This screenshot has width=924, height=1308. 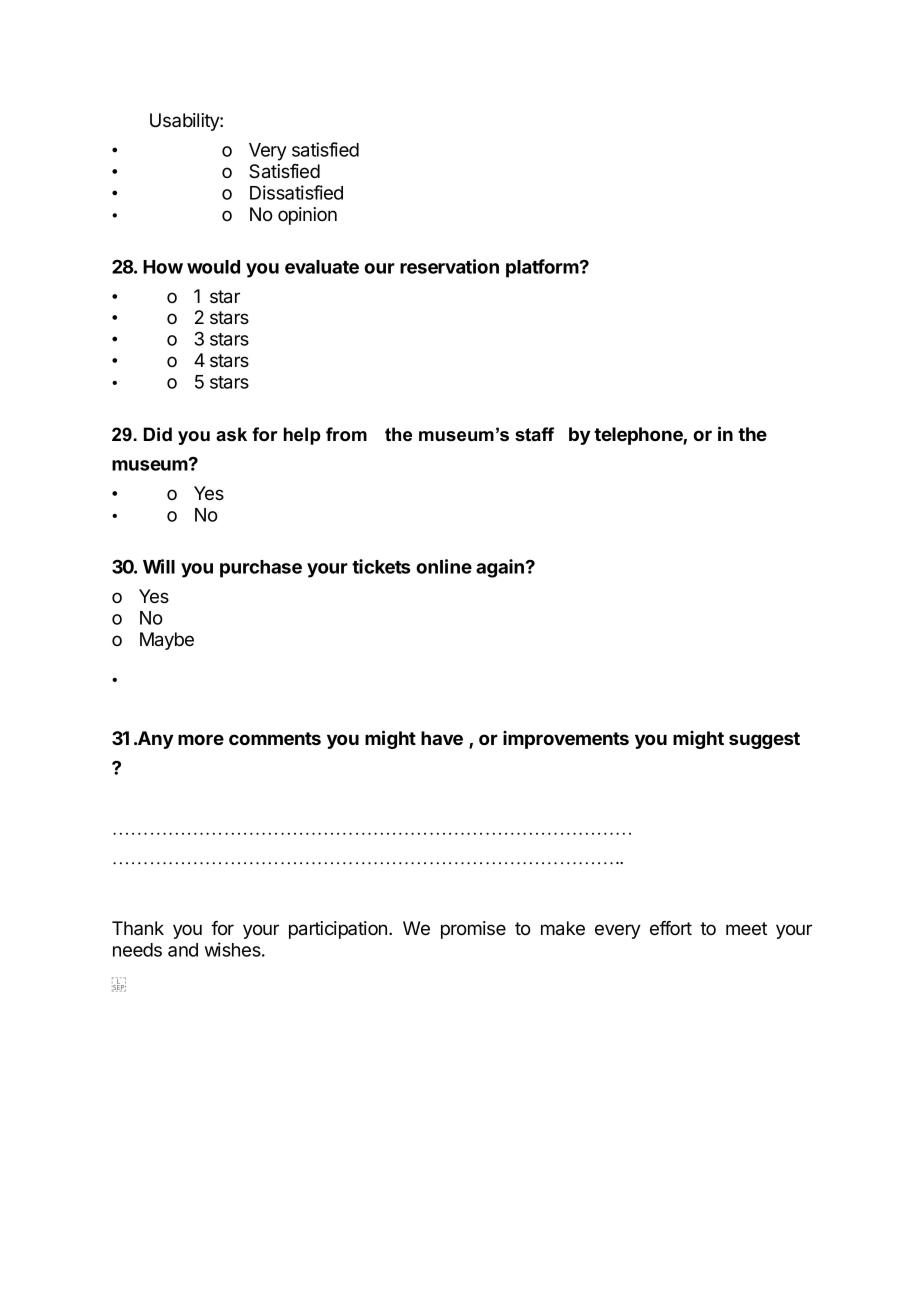 I want to click on promise, so click(x=473, y=930).
